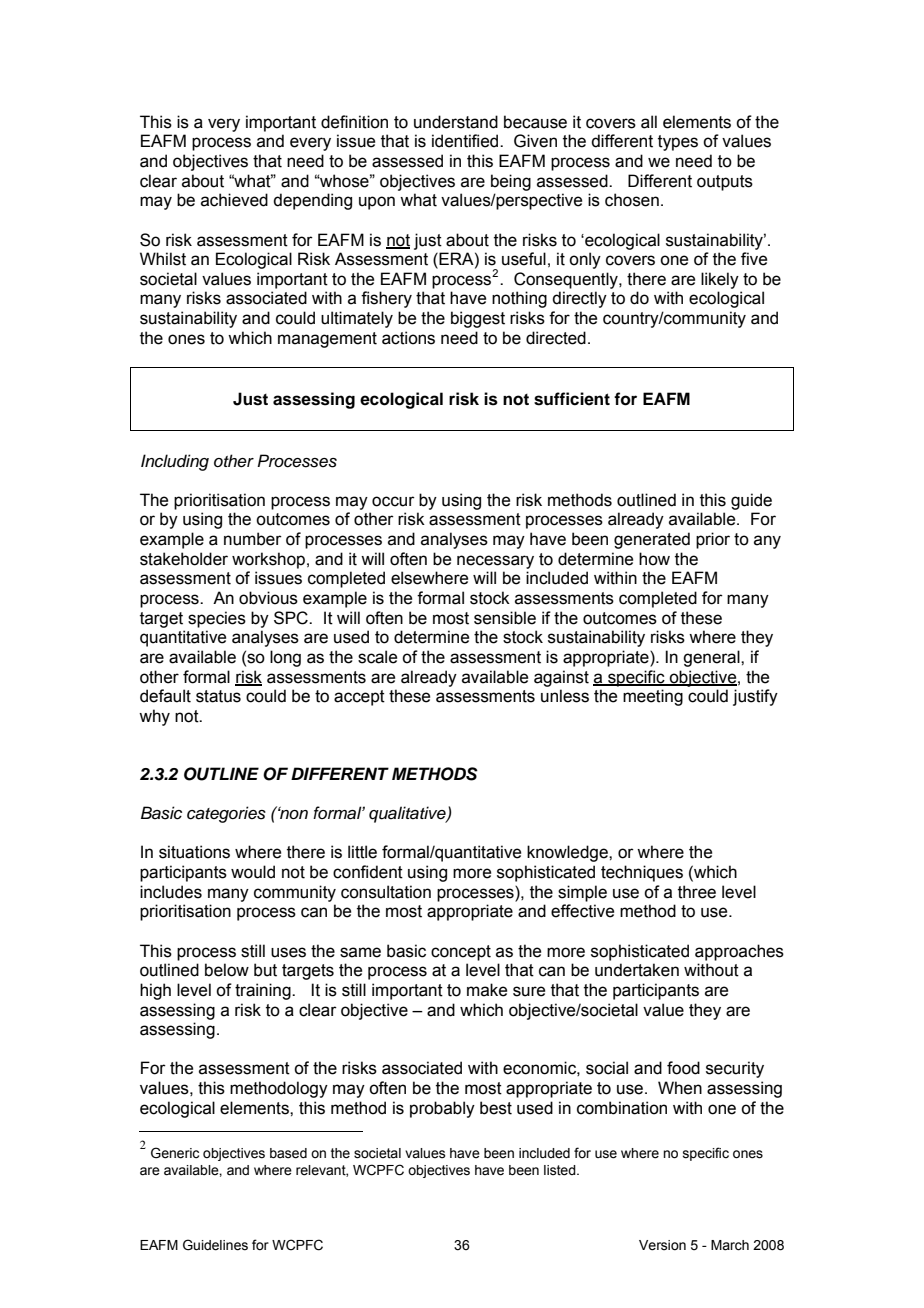 The image size is (924, 1308). Describe the element at coordinates (253, 539) in the page. I see `number` at that location.
